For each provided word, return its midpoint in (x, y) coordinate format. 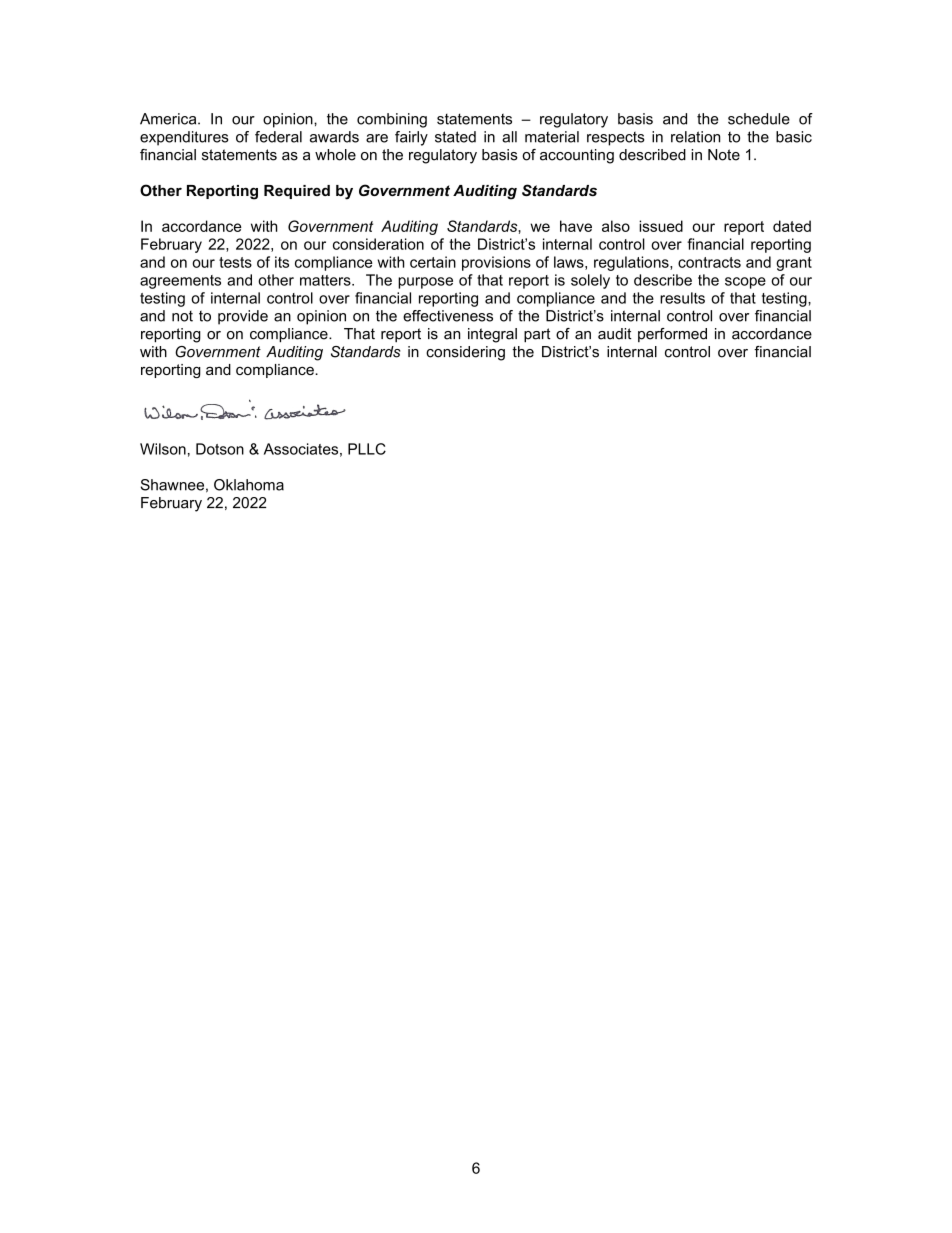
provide (243, 317)
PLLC (367, 449)
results (682, 298)
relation (695, 137)
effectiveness (448, 316)
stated (455, 137)
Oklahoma (249, 485)
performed (672, 335)
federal (278, 137)
